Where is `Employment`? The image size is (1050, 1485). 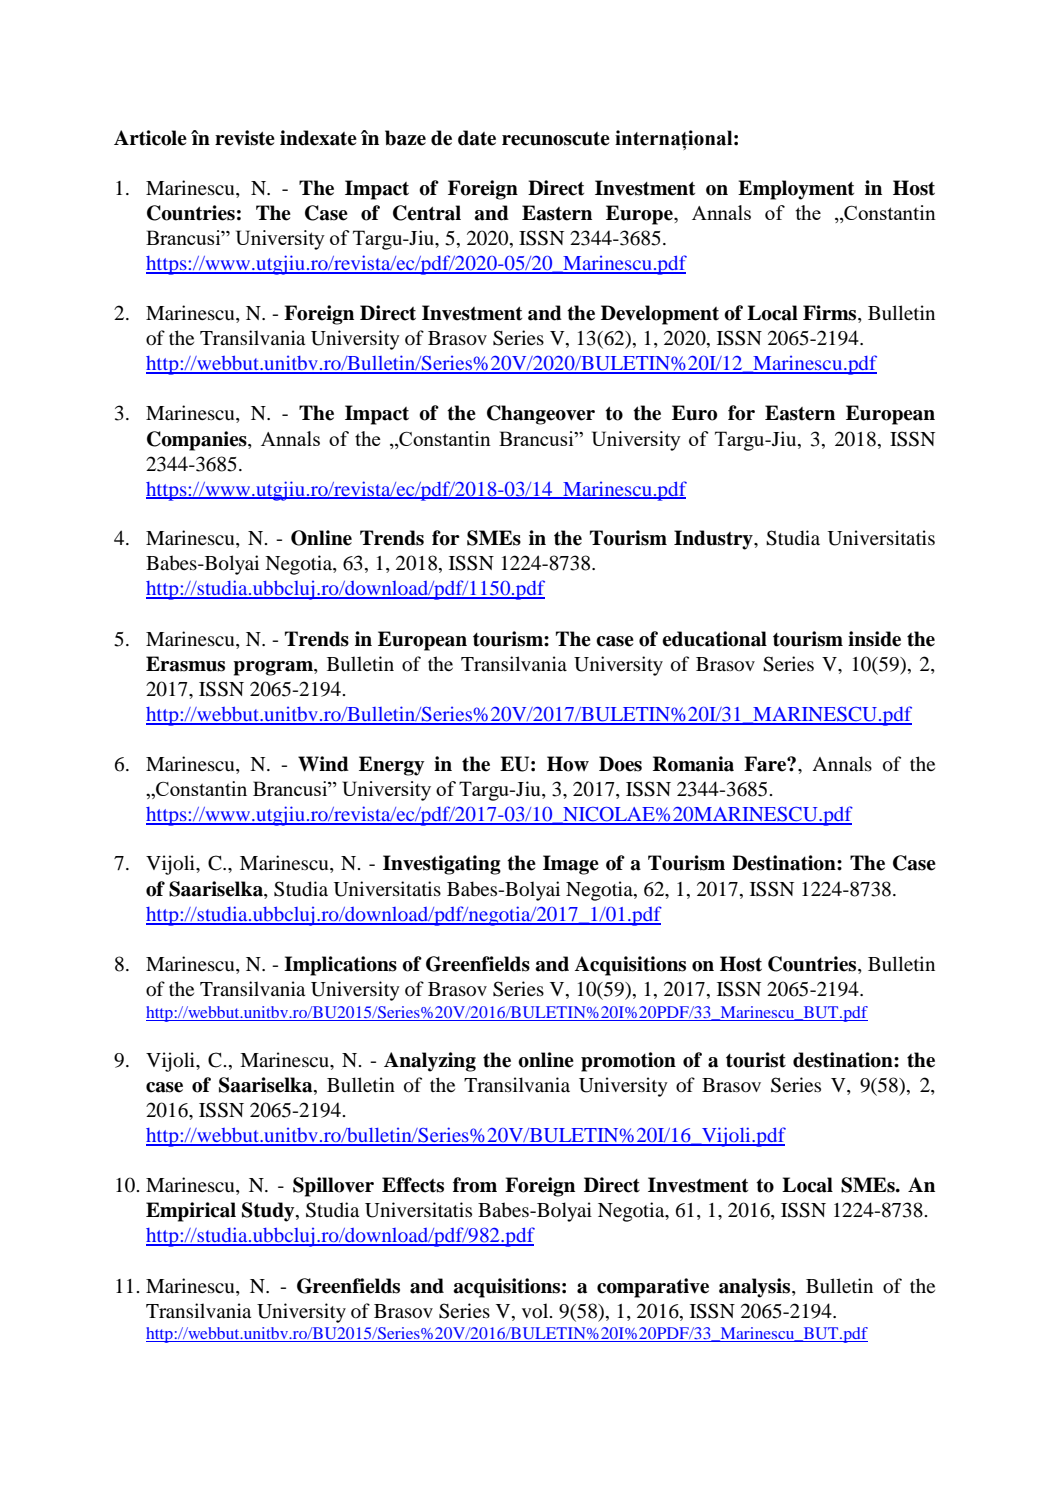 Employment is located at coordinates (796, 190).
